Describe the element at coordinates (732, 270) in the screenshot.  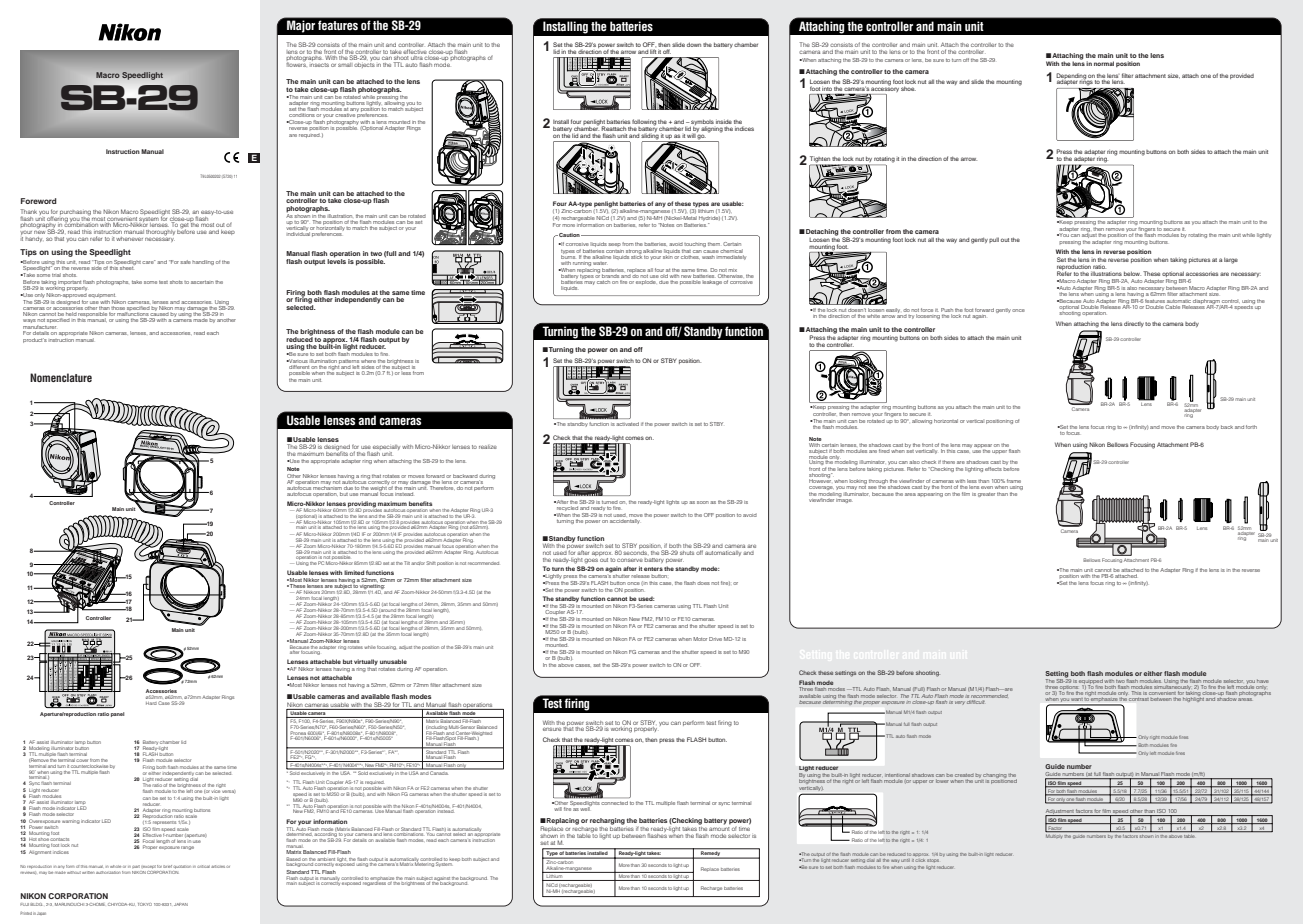
I see `mix` at that location.
